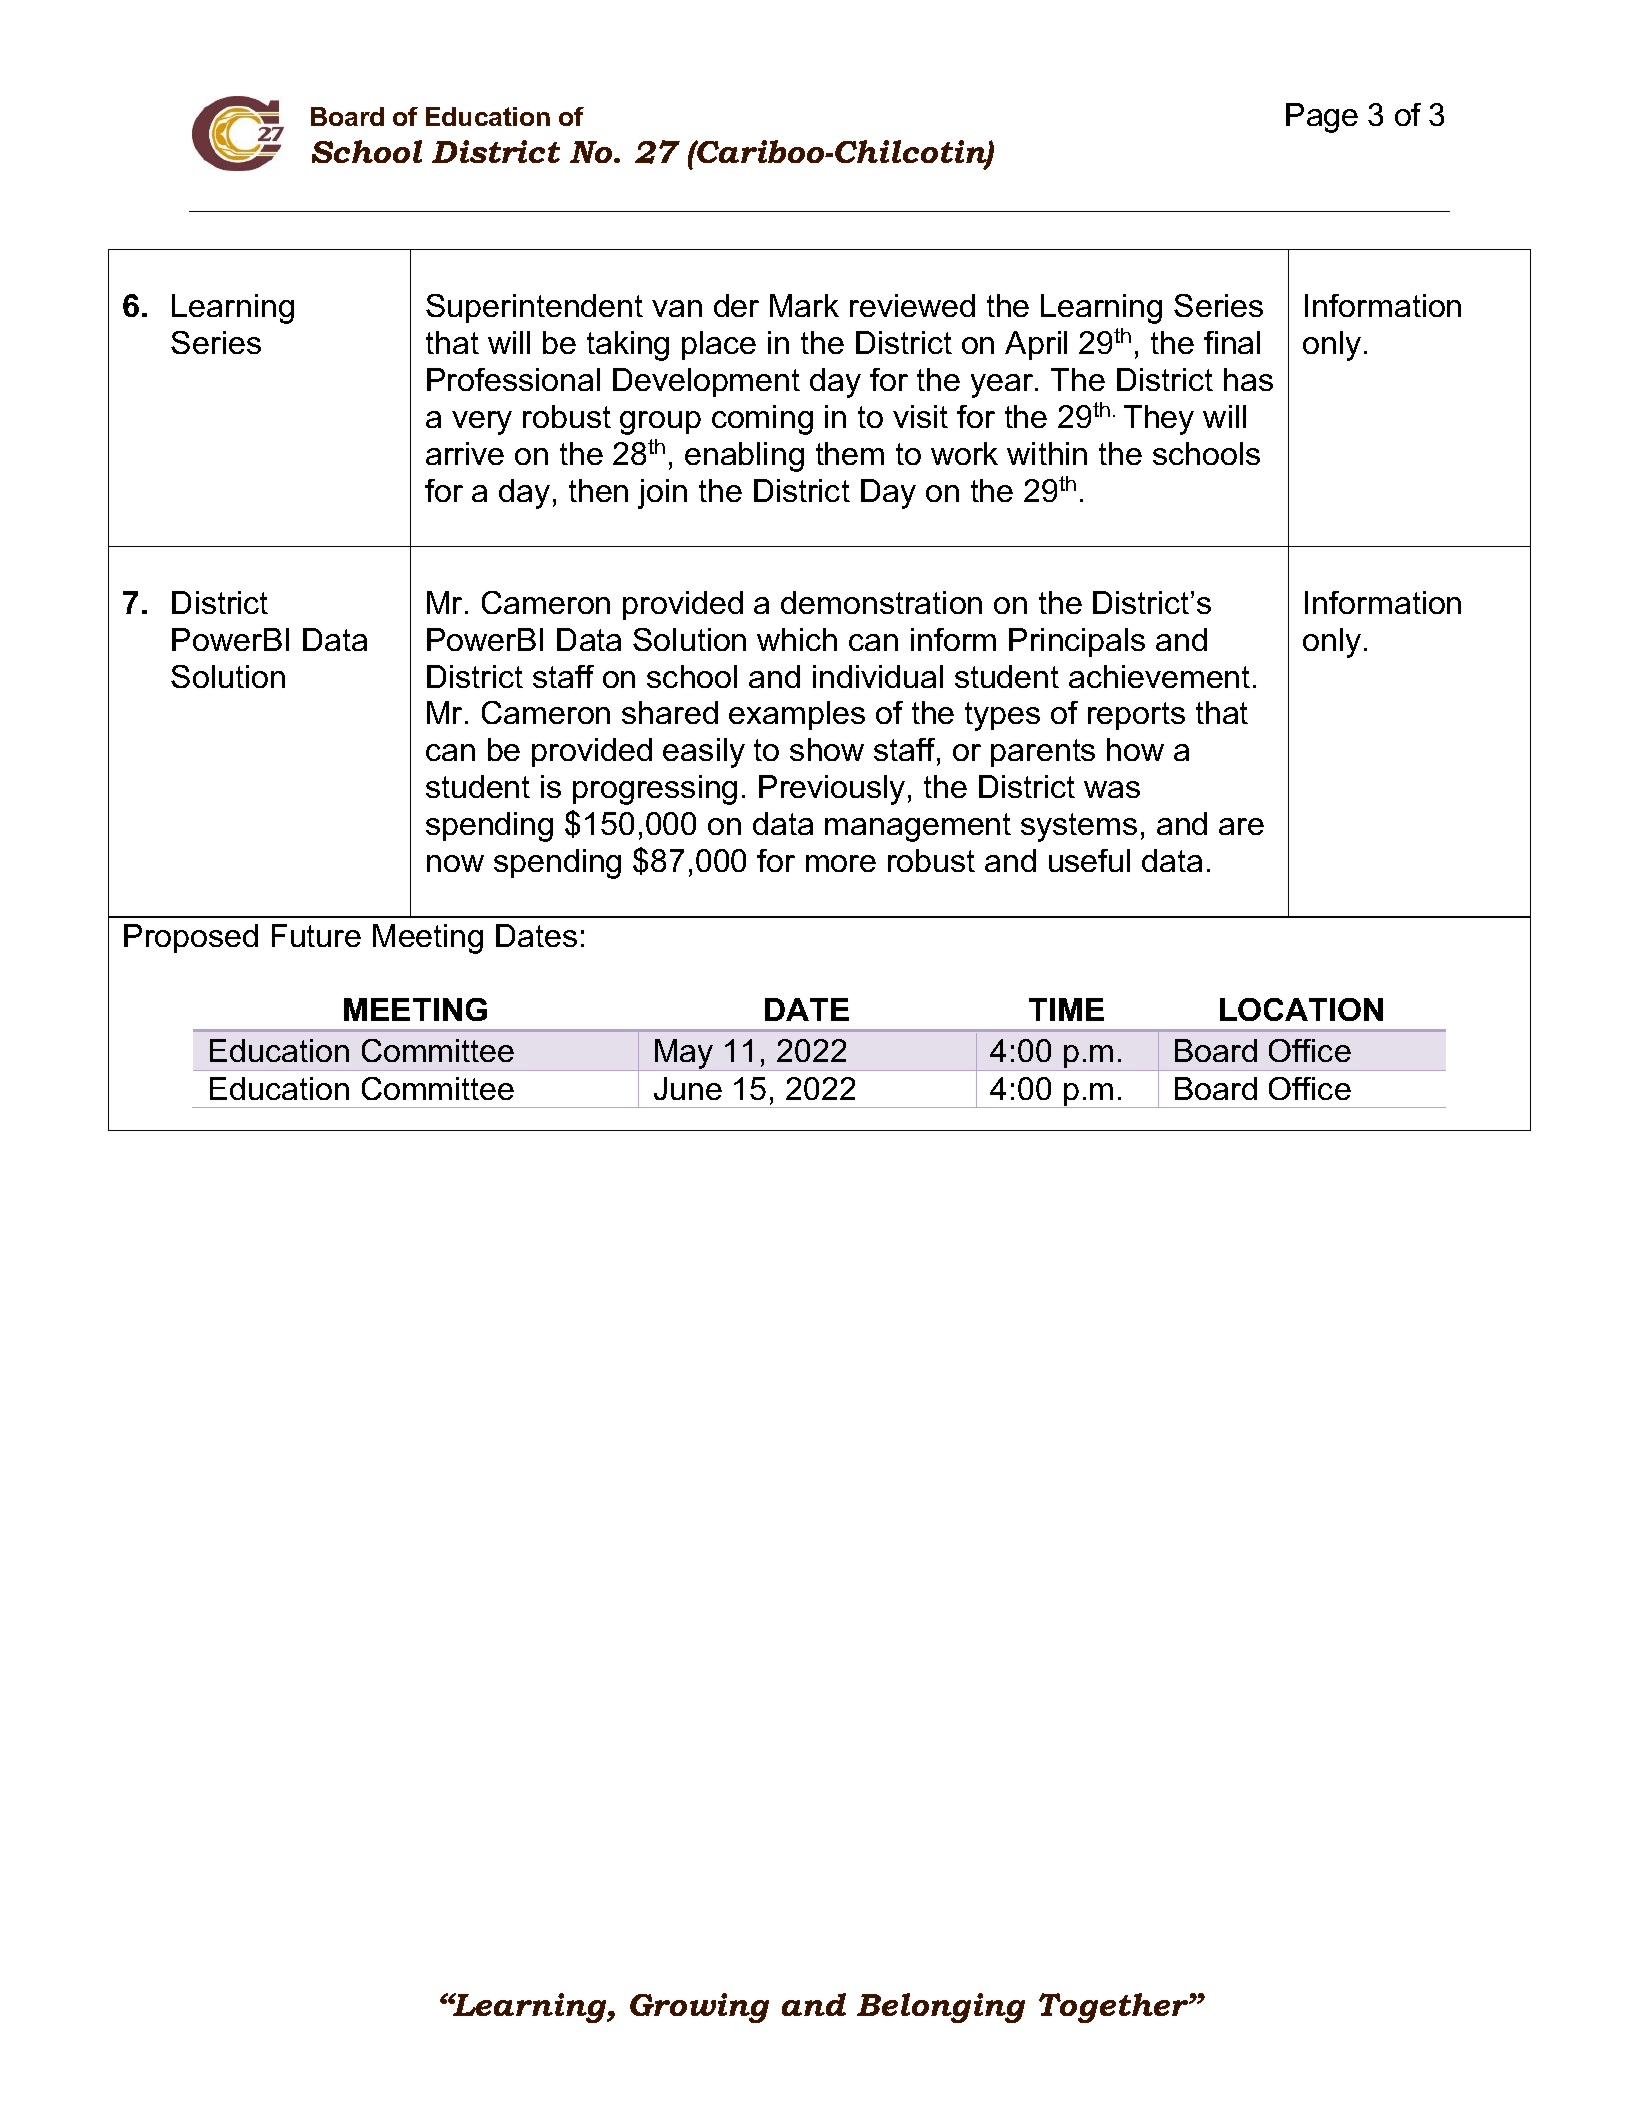 The height and width of the screenshot is (2120, 1639). Describe the element at coordinates (736, 305) in the screenshot. I see `der` at that location.
